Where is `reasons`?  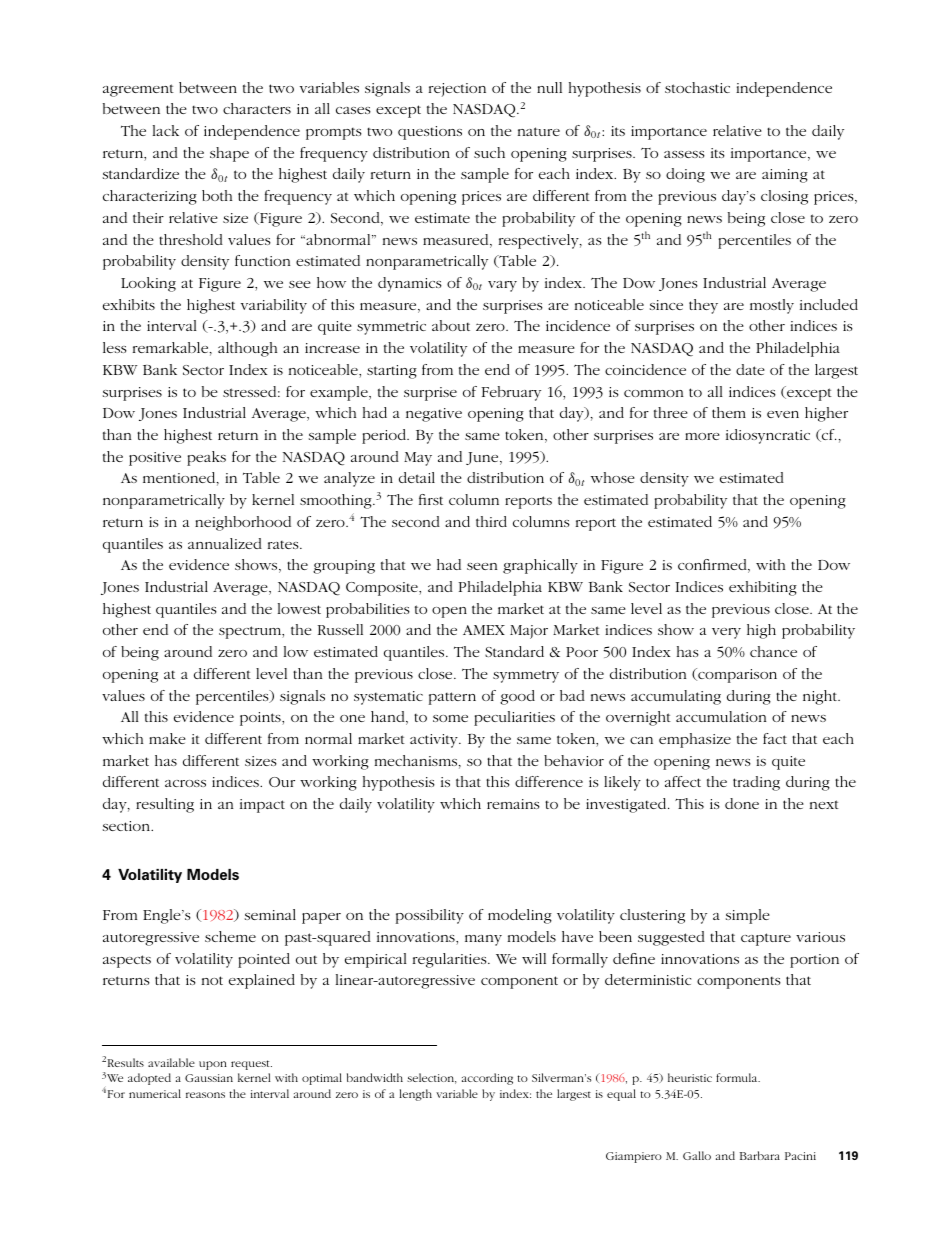 reasons is located at coordinates (205, 1095).
